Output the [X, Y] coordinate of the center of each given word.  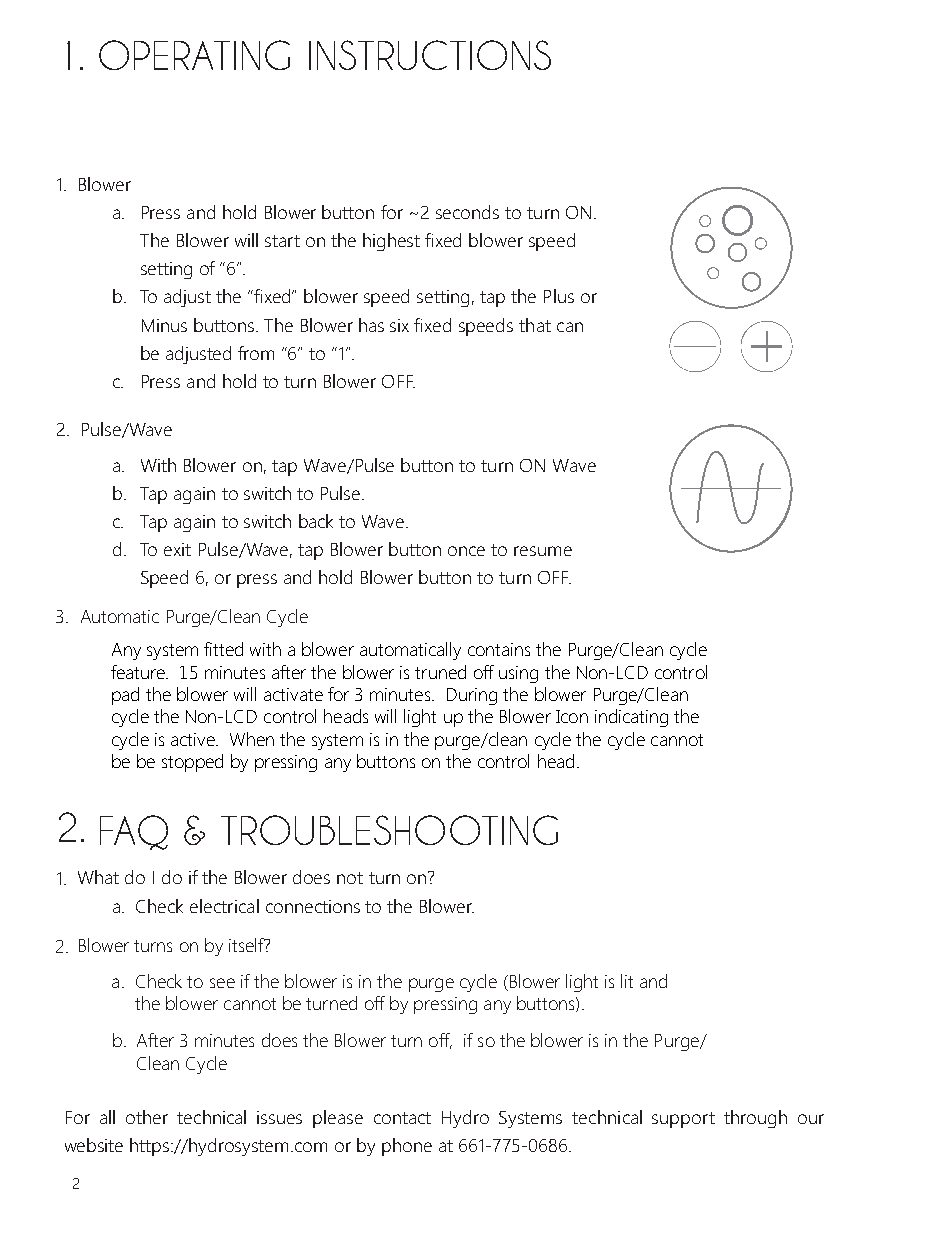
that [535, 325]
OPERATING [194, 55]
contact [402, 1118]
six [399, 325]
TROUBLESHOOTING [389, 830]
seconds [467, 212]
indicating [631, 718]
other [147, 1117]
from [256, 353]
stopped [192, 763]
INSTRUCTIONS [430, 55]
